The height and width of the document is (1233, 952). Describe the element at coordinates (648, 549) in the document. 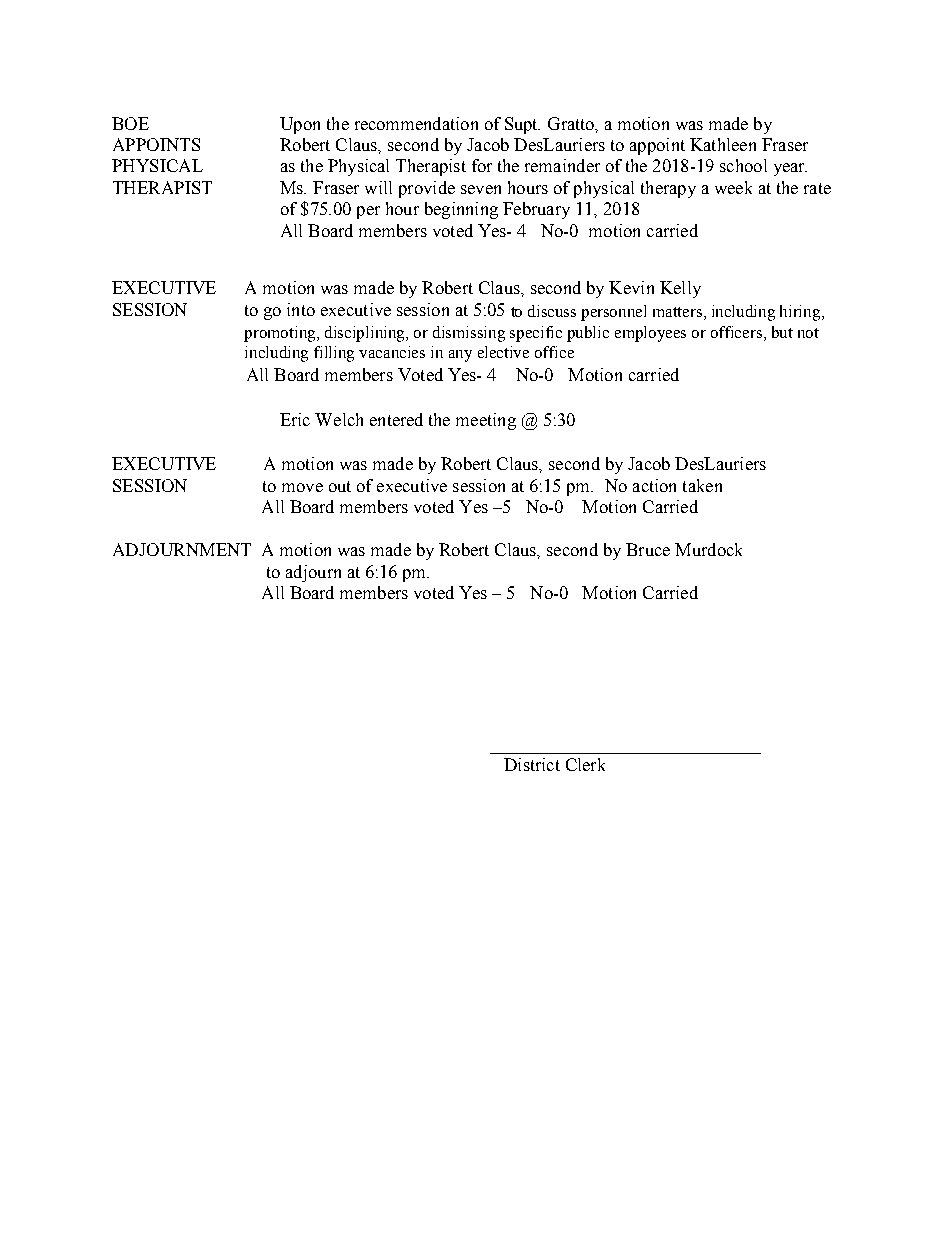

I see `Bruce` at that location.
